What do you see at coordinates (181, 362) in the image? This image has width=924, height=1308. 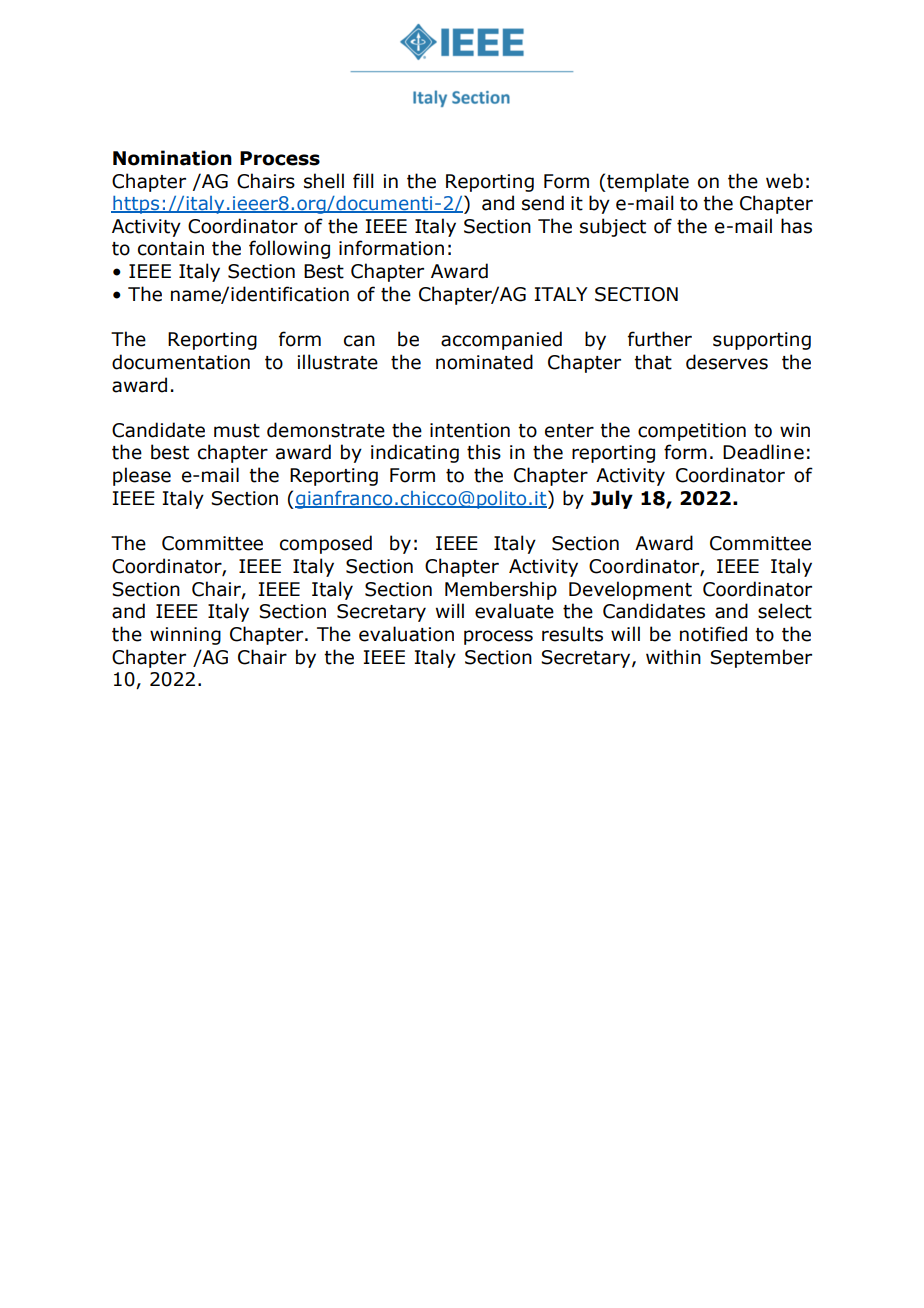 I see `documentation` at bounding box center [181, 362].
